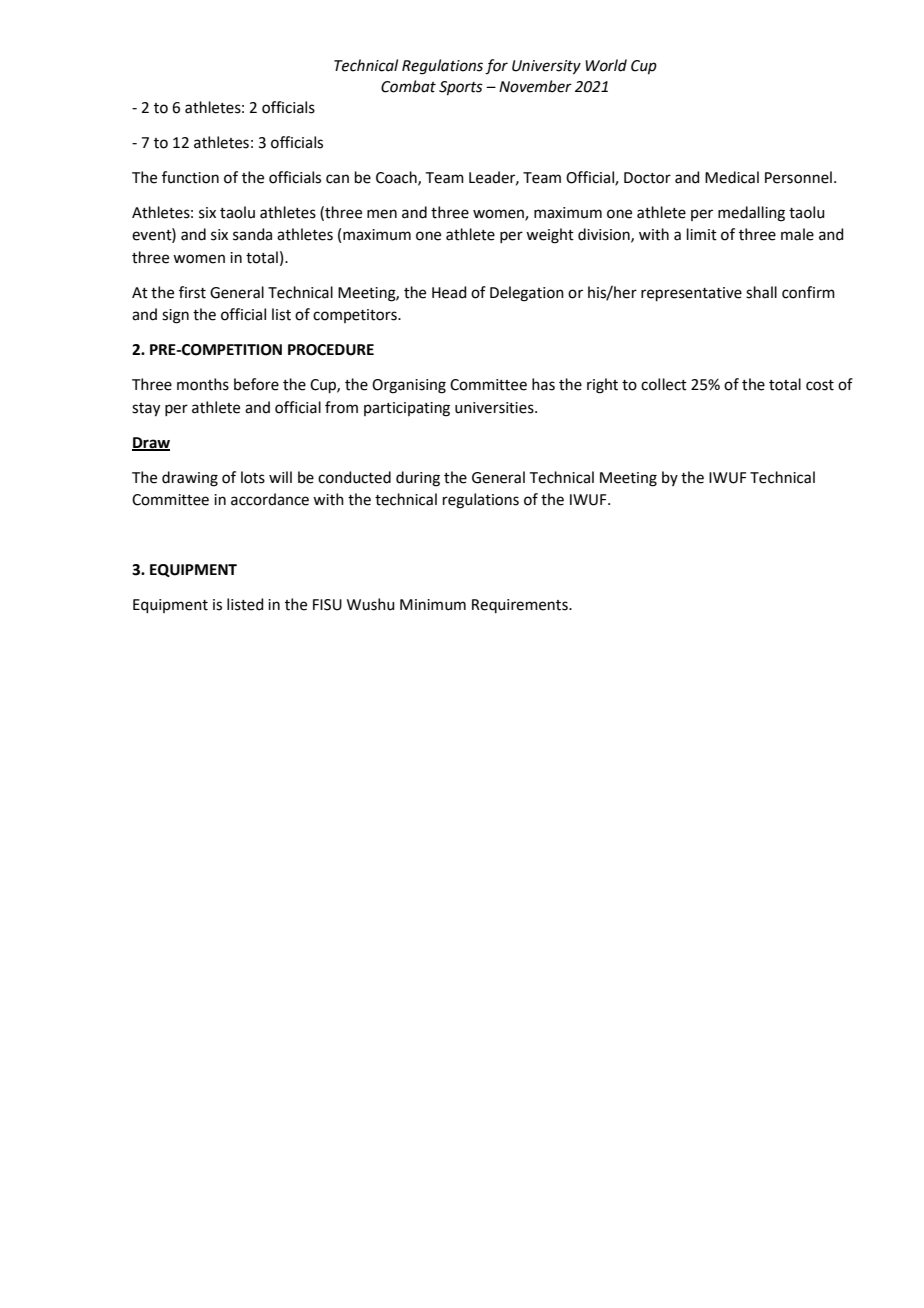  What do you see at coordinates (761, 292) in the page?
I see `shall` at bounding box center [761, 292].
